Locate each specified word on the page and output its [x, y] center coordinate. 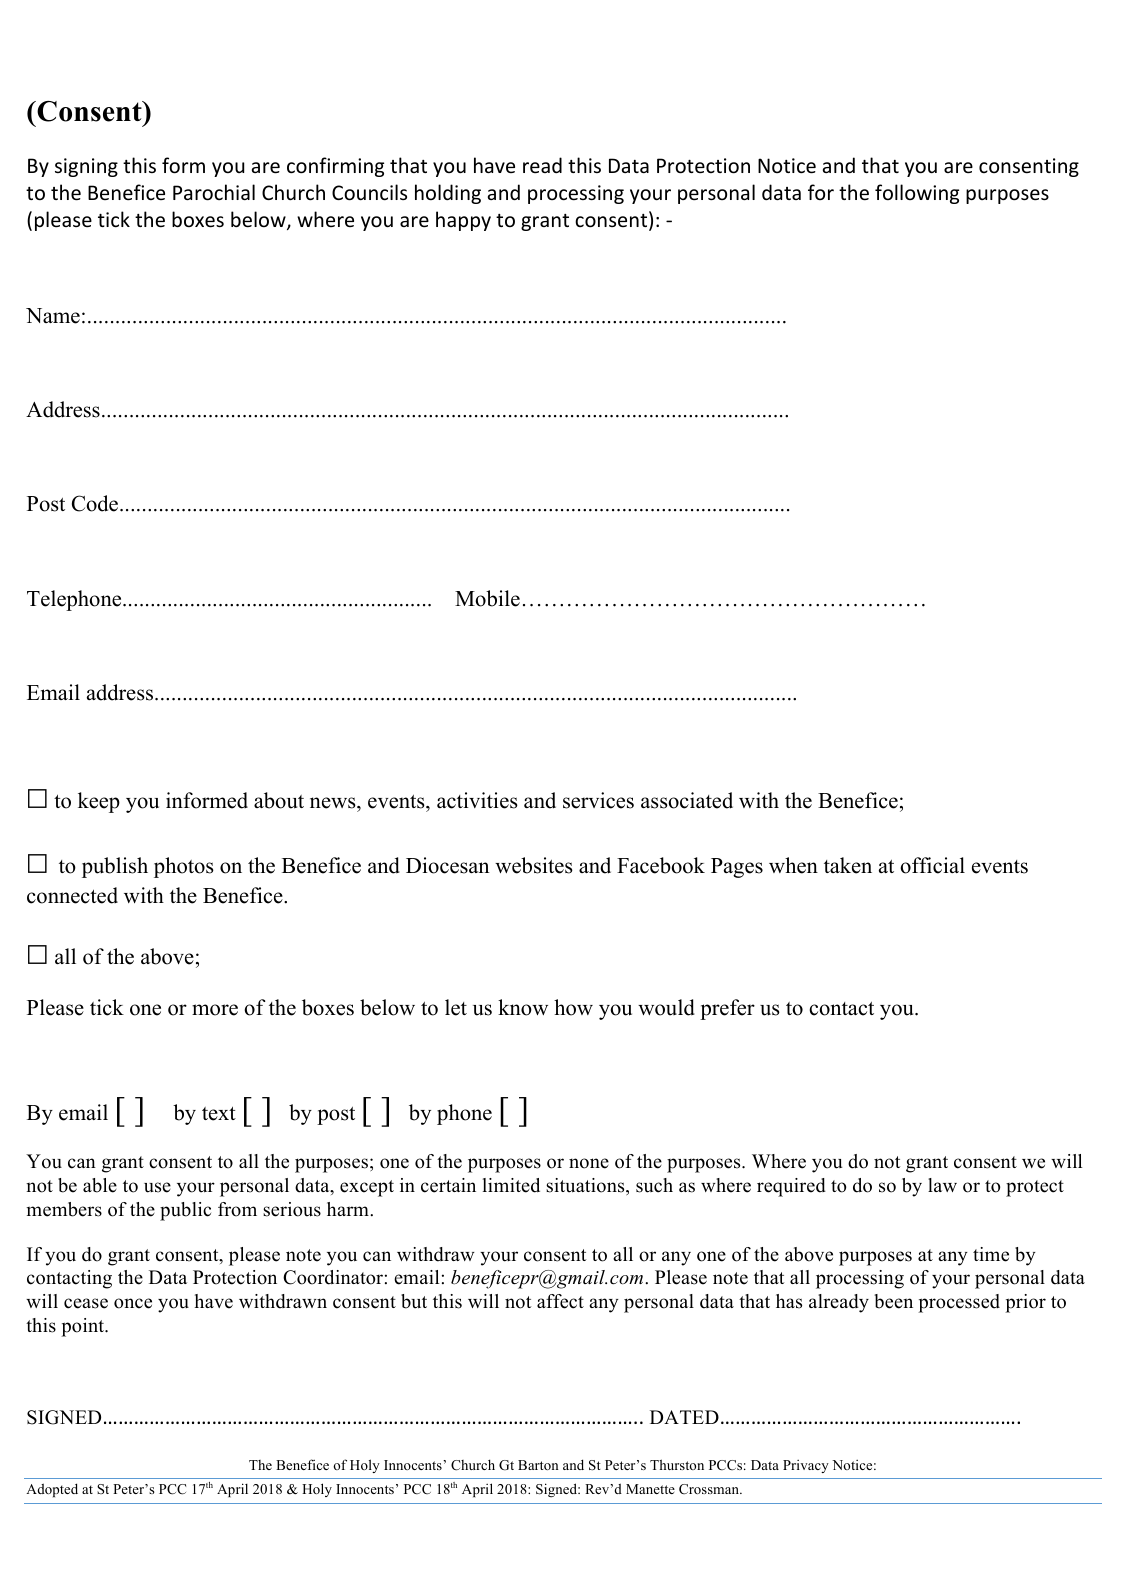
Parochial [214, 192]
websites [534, 865]
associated [687, 800]
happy [463, 221]
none [589, 1163]
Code [96, 503]
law [942, 1185]
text [219, 1114]
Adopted [52, 1490]
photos [184, 867]
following [917, 194]
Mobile [487, 598]
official [932, 865]
